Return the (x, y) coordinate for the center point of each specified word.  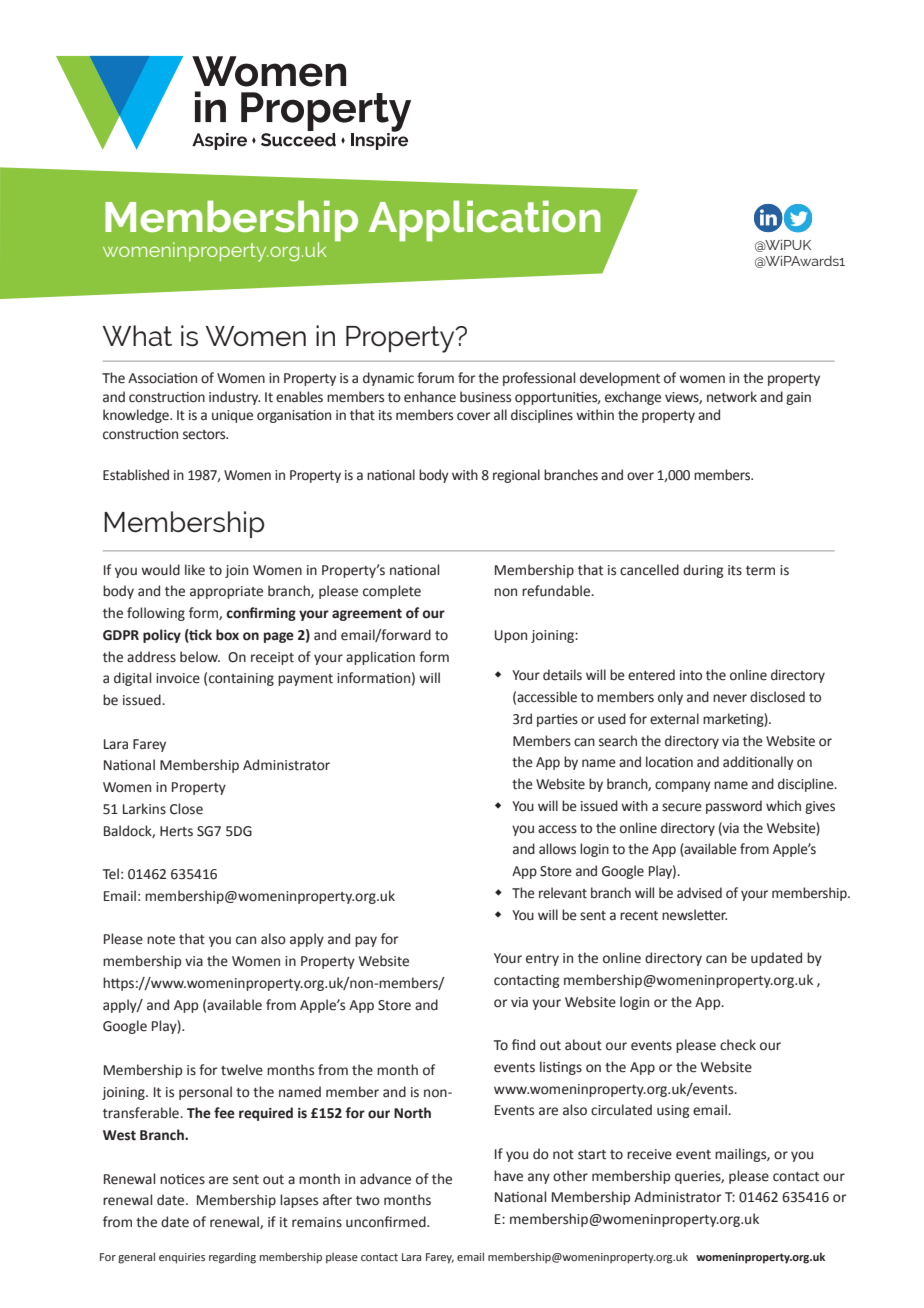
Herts (176, 831)
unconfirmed (387, 1222)
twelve (242, 1070)
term (760, 571)
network (732, 397)
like (195, 570)
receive (649, 1154)
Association (162, 378)
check (738, 1045)
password (734, 807)
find (523, 1045)
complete (392, 592)
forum (435, 378)
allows (557, 849)
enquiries (182, 1258)
